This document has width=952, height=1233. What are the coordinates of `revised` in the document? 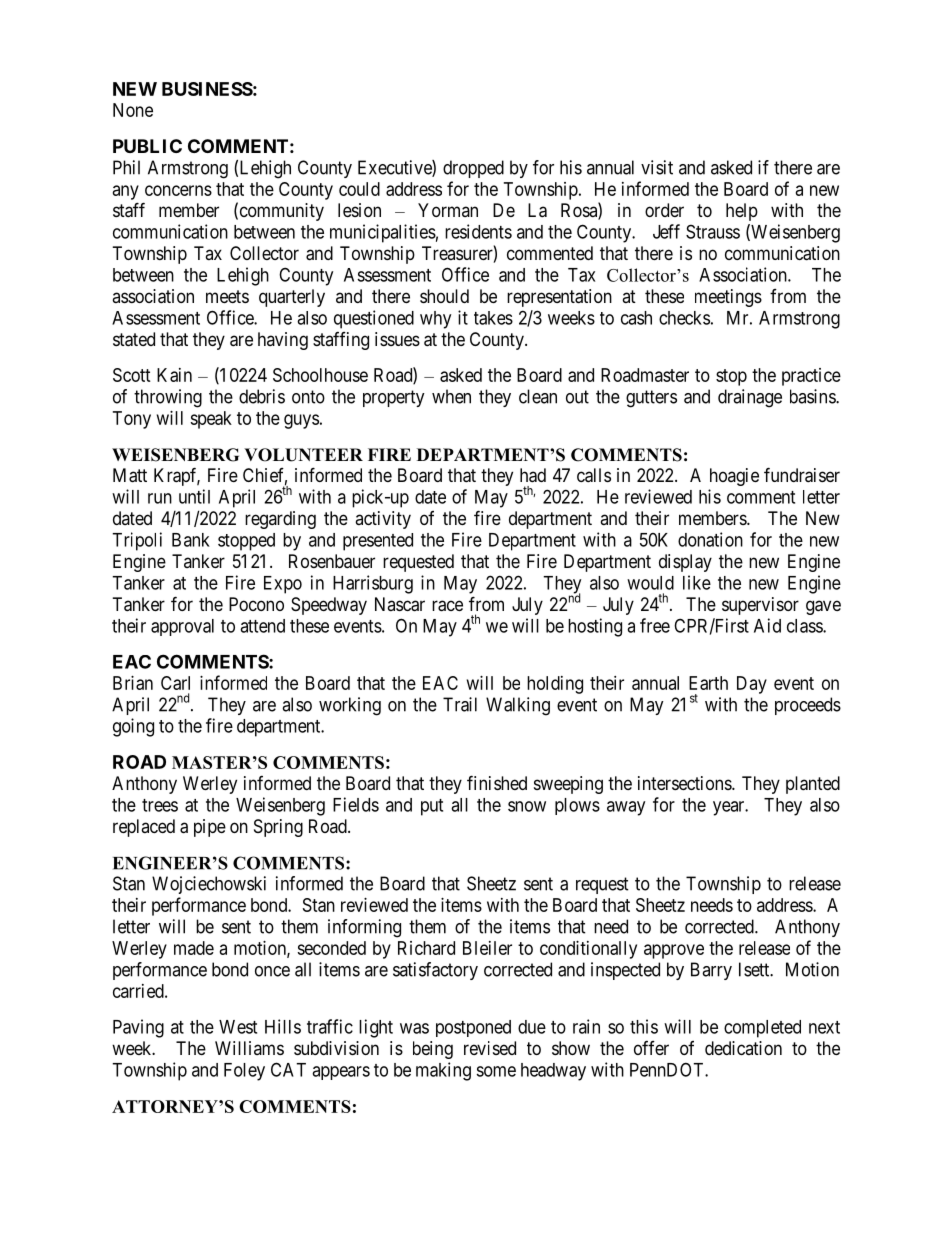 It's located at (490, 1048).
